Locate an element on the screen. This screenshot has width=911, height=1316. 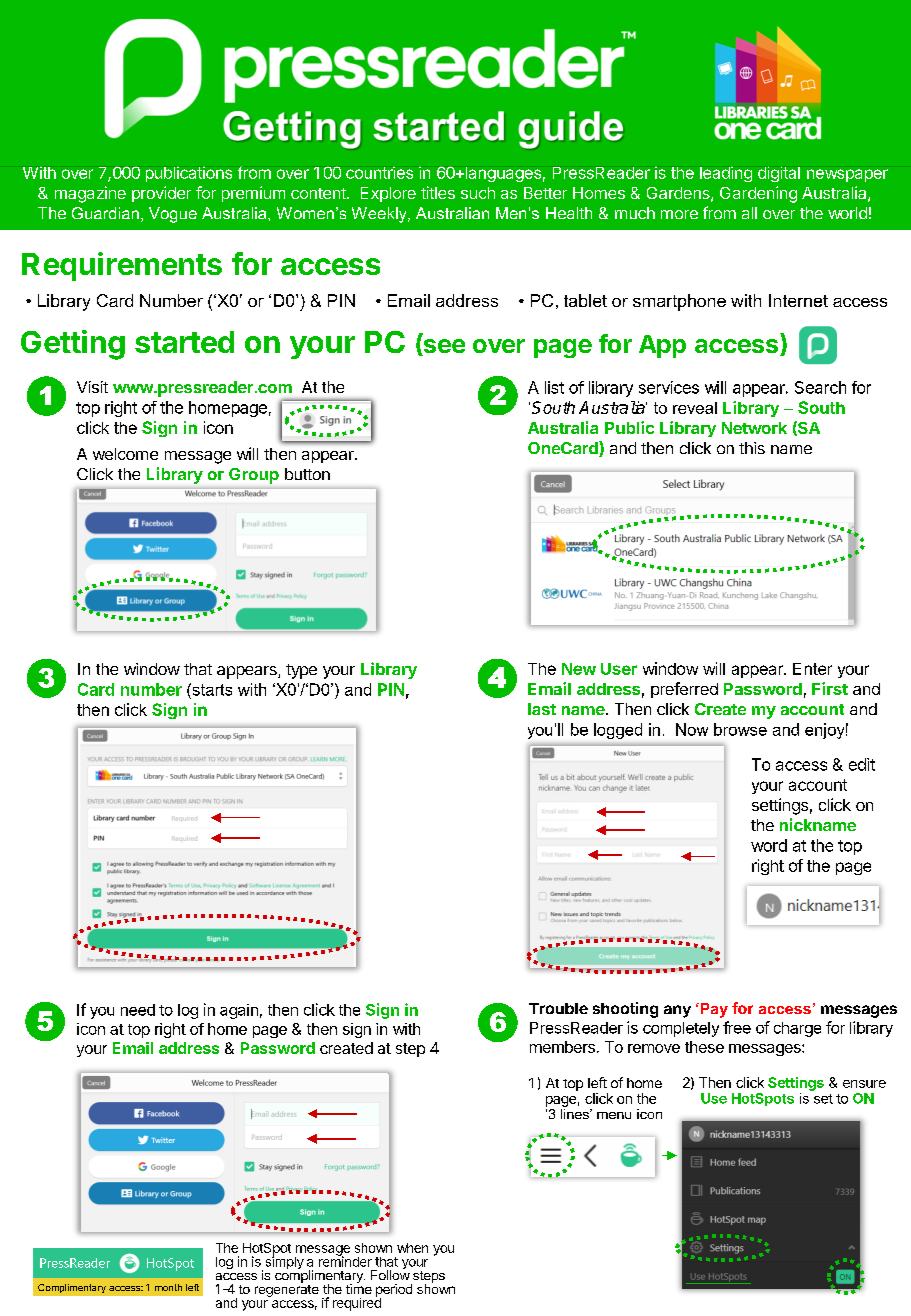
Vogue is located at coordinates (173, 215).
